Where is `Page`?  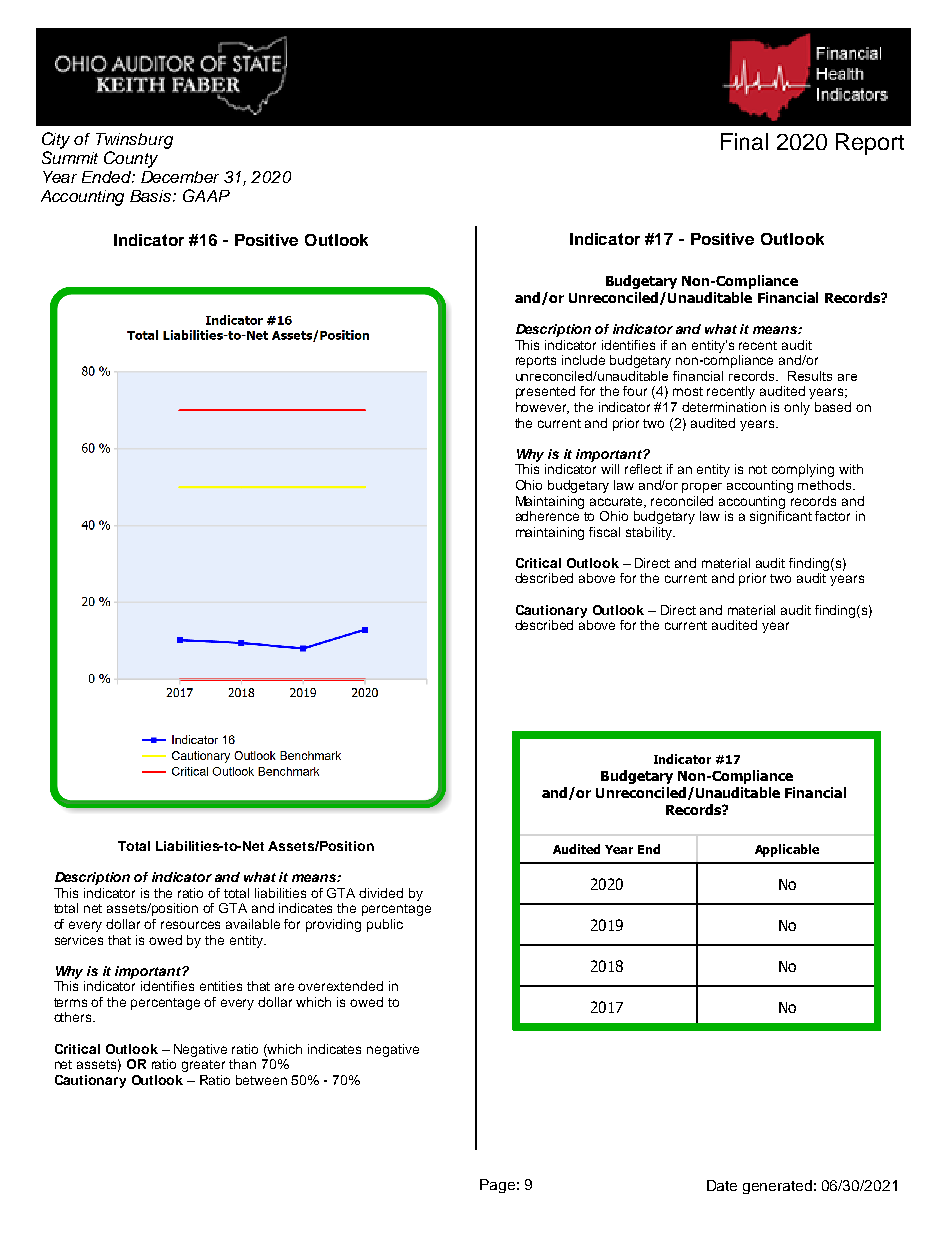 Page is located at coordinates (497, 1186).
